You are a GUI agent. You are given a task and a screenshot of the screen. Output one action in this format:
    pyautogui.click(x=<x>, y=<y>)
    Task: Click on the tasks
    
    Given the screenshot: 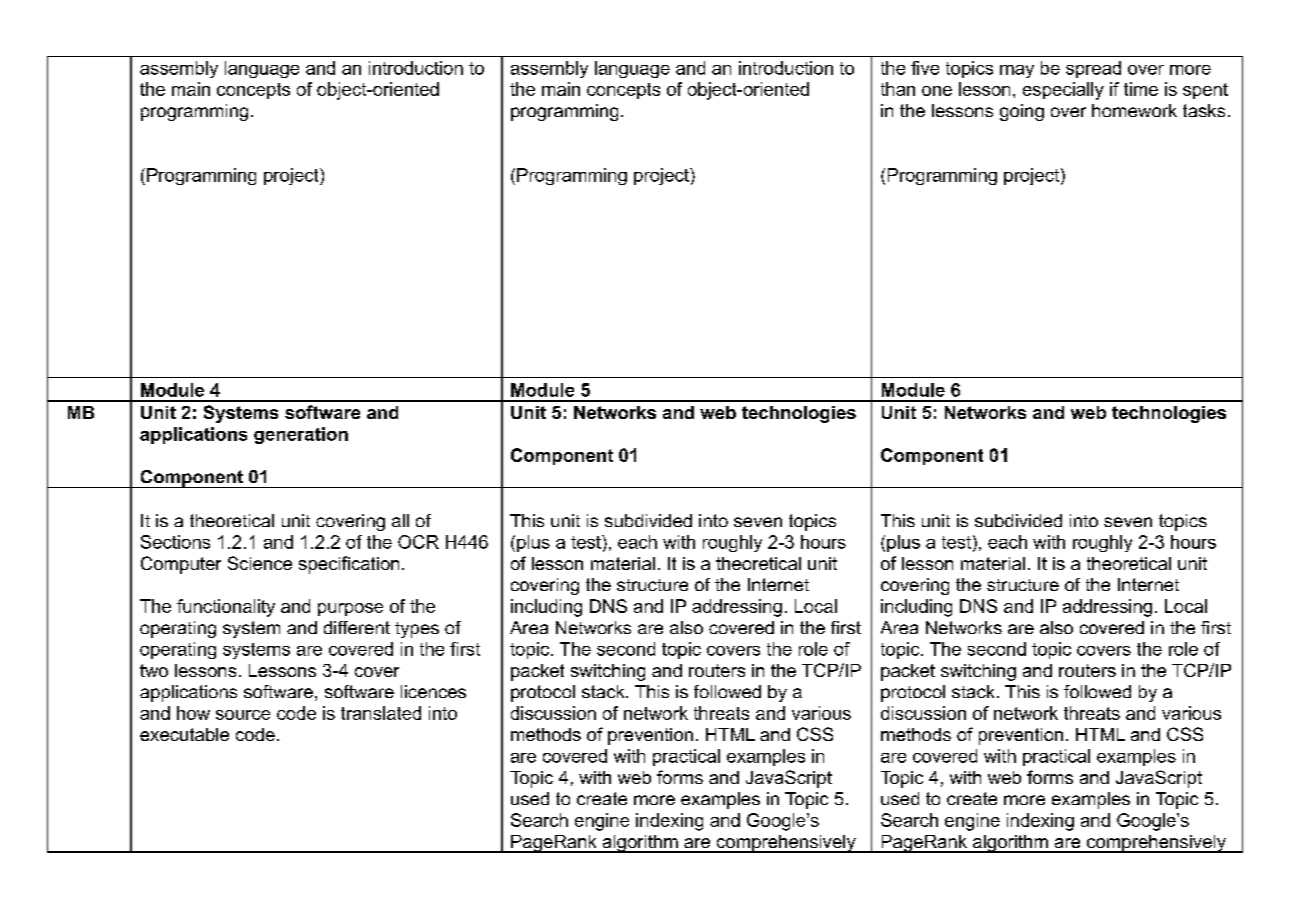 What is the action you would take?
    pyautogui.click(x=1204, y=110)
